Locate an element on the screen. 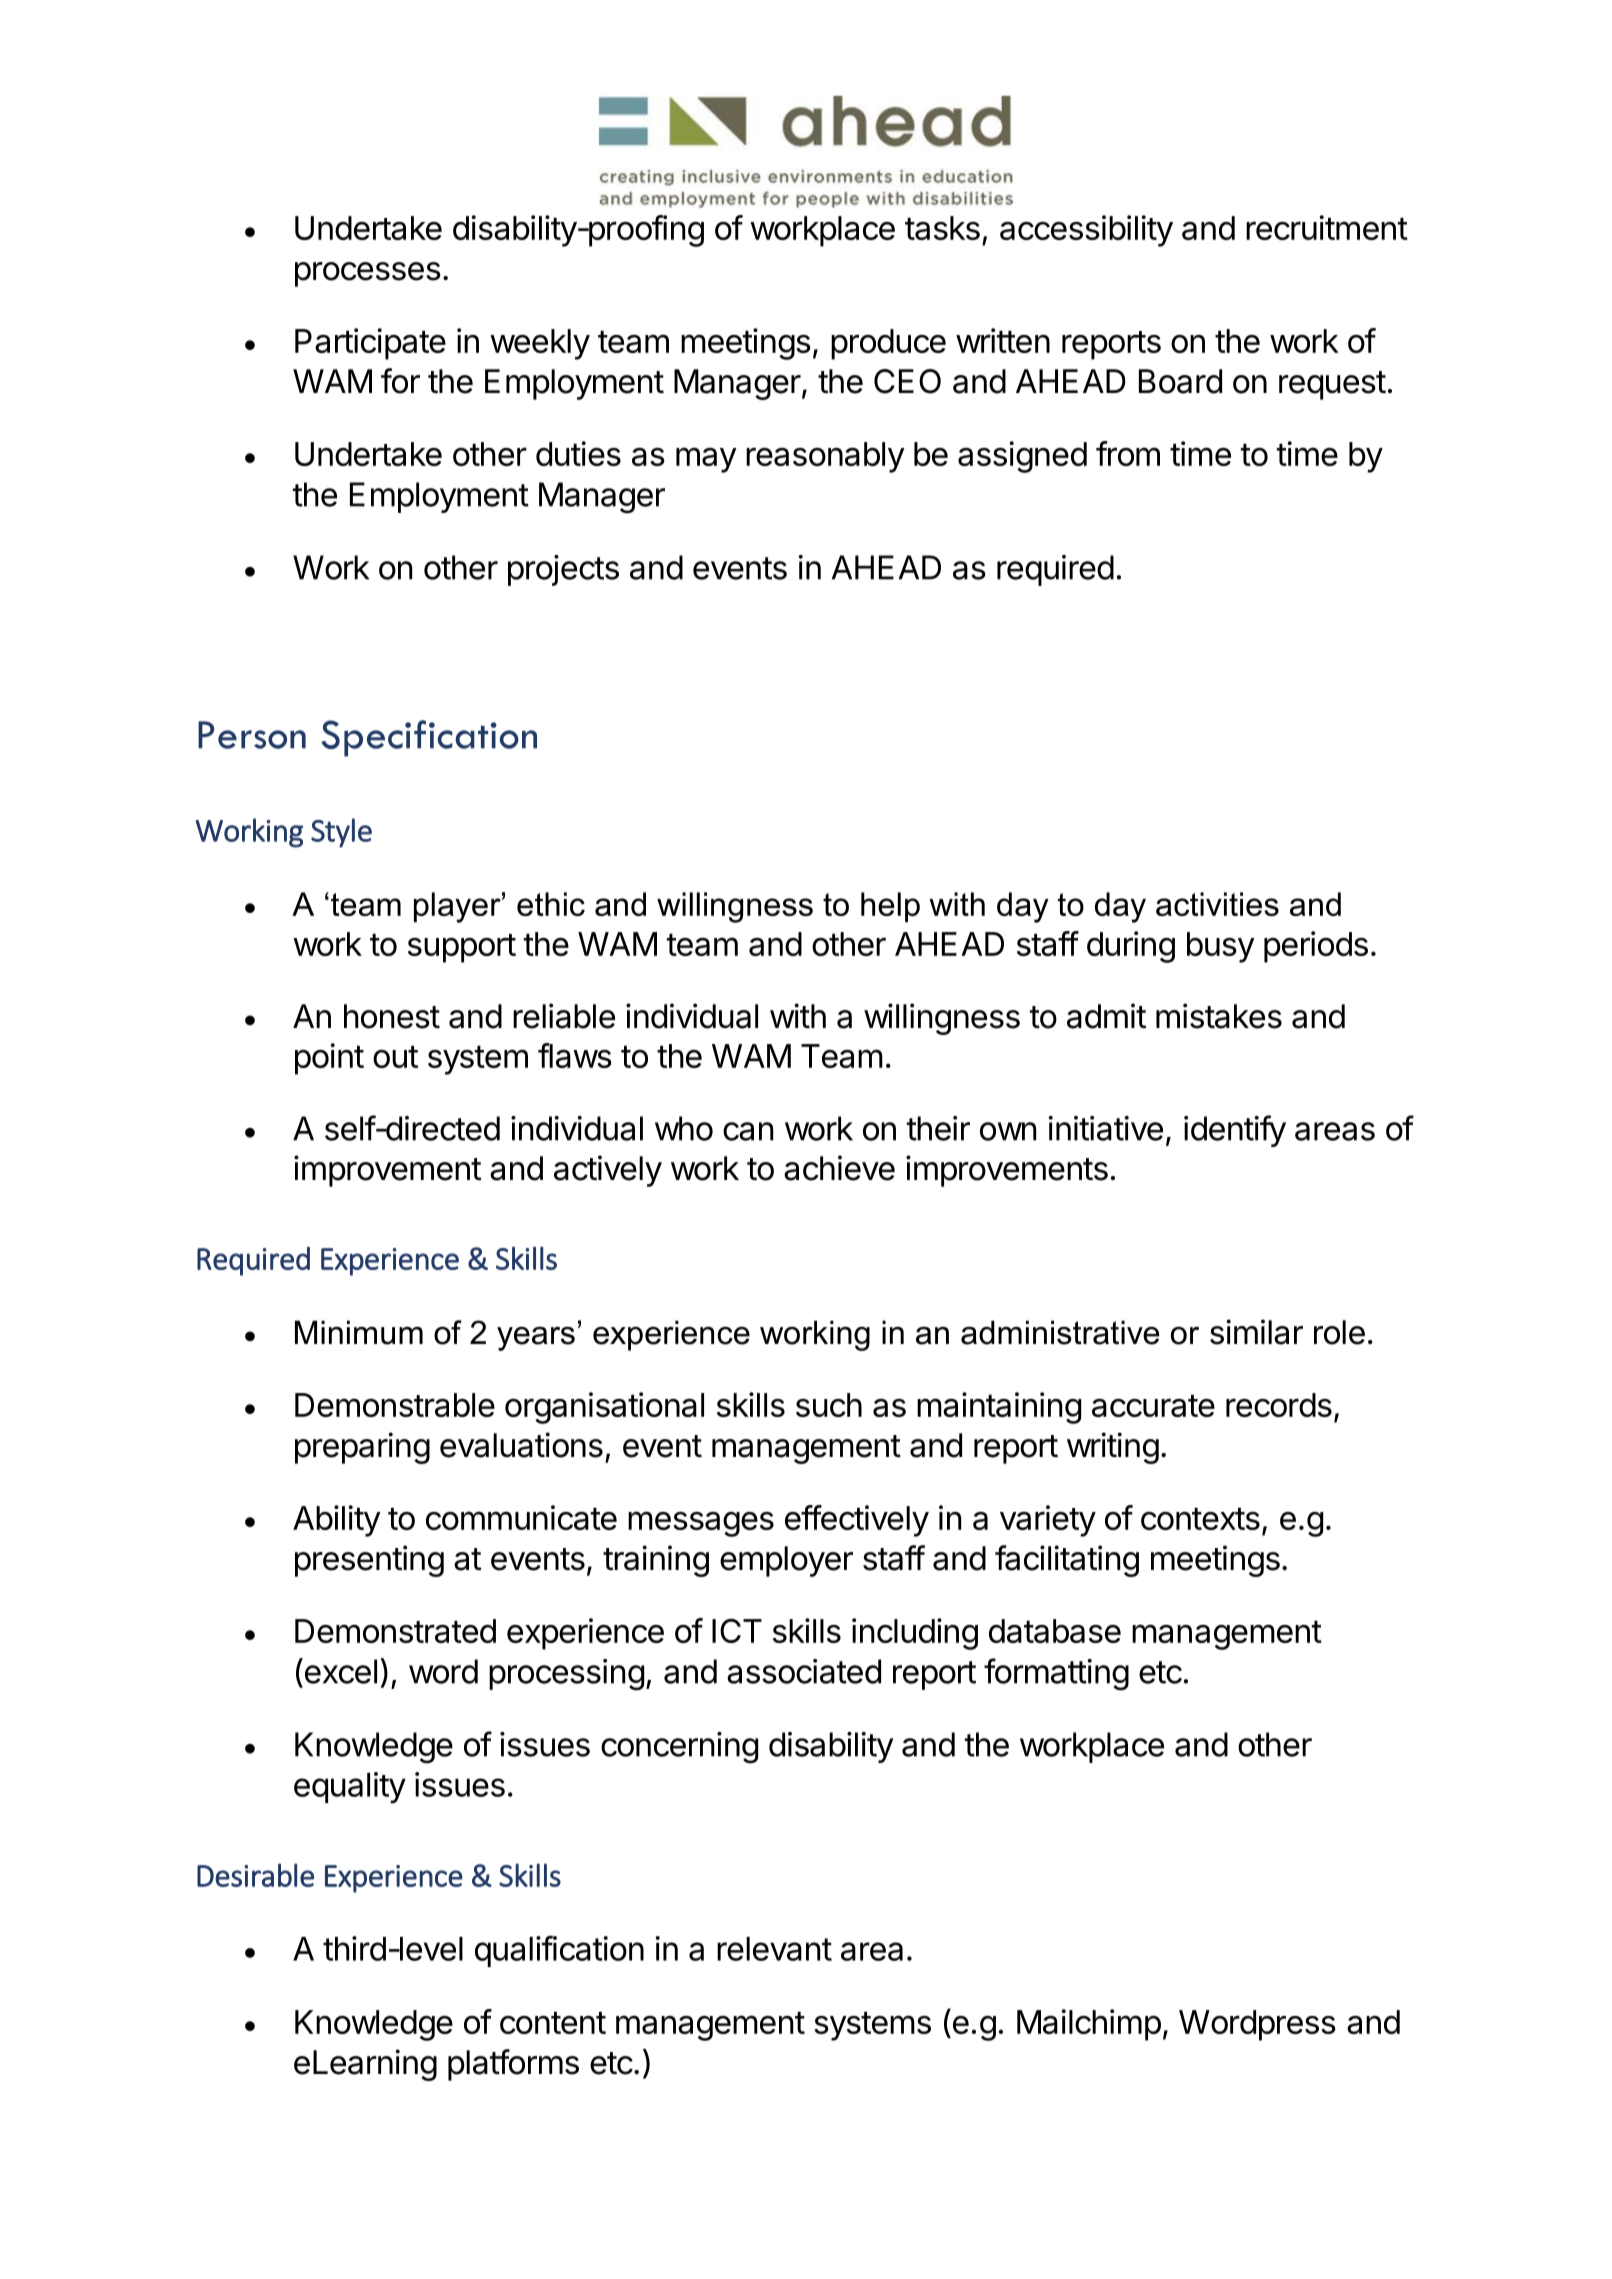 Image resolution: width=1612 pixels, height=2279 pixels. activities is located at coordinates (1217, 904).
